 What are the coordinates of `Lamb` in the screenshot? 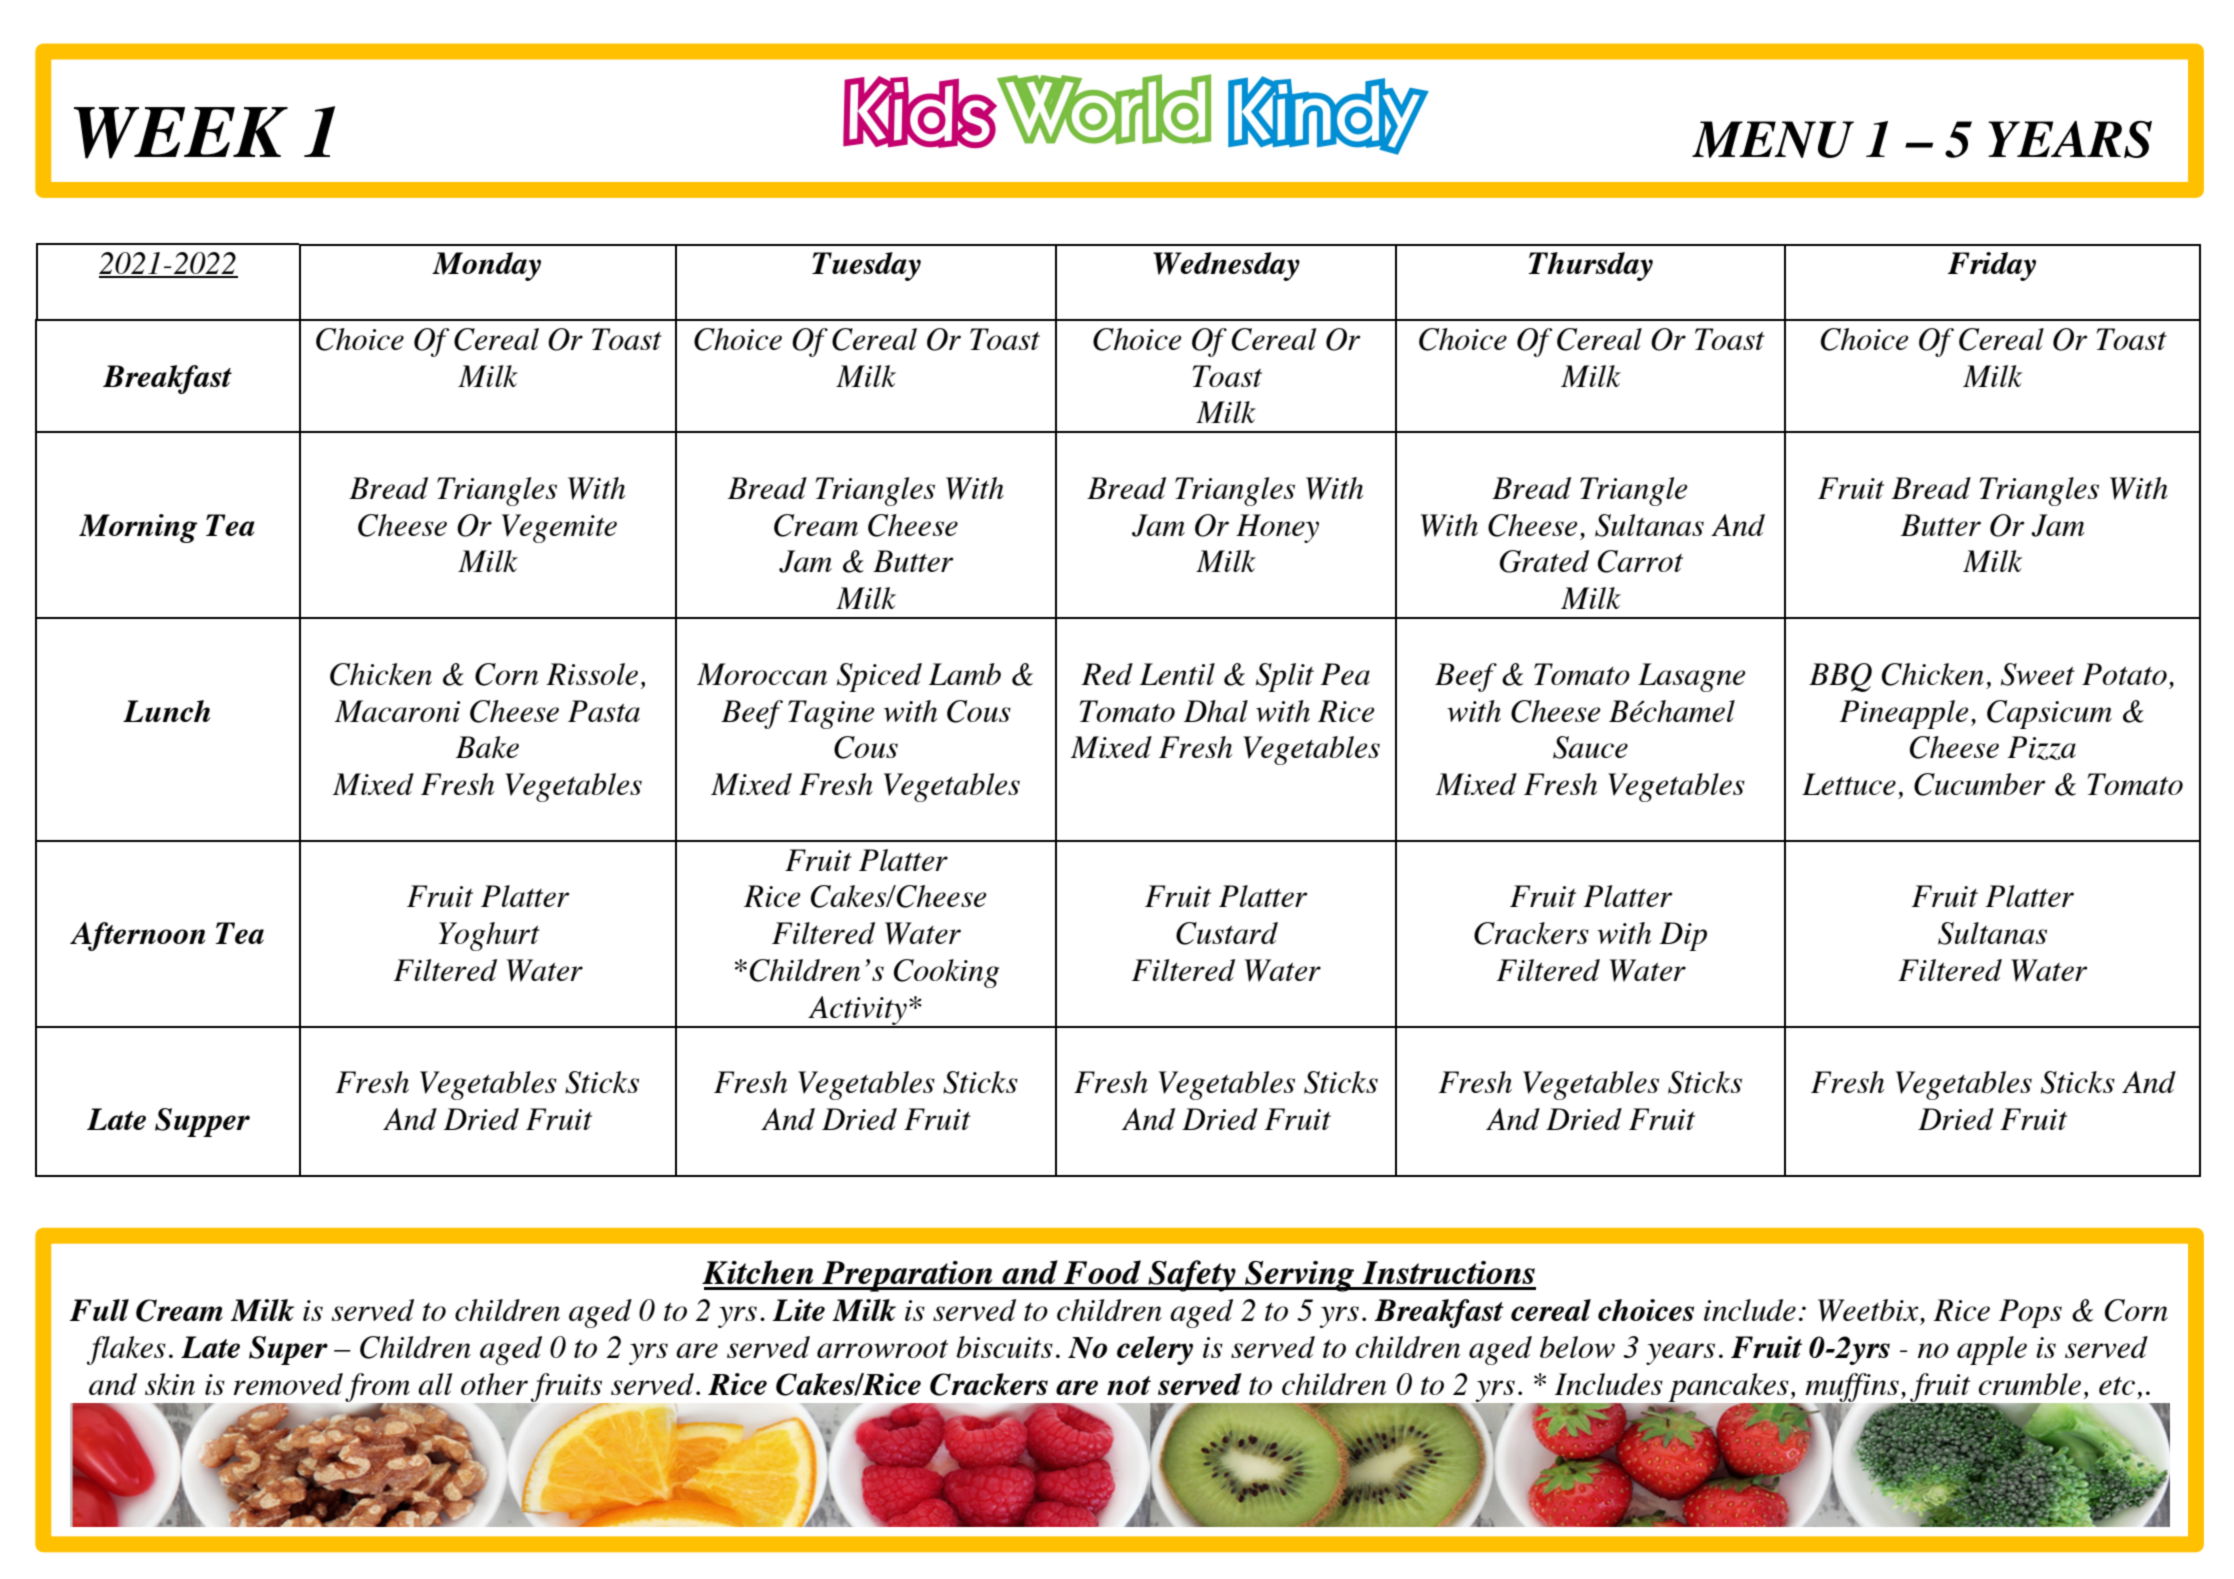 It's located at (964, 674).
